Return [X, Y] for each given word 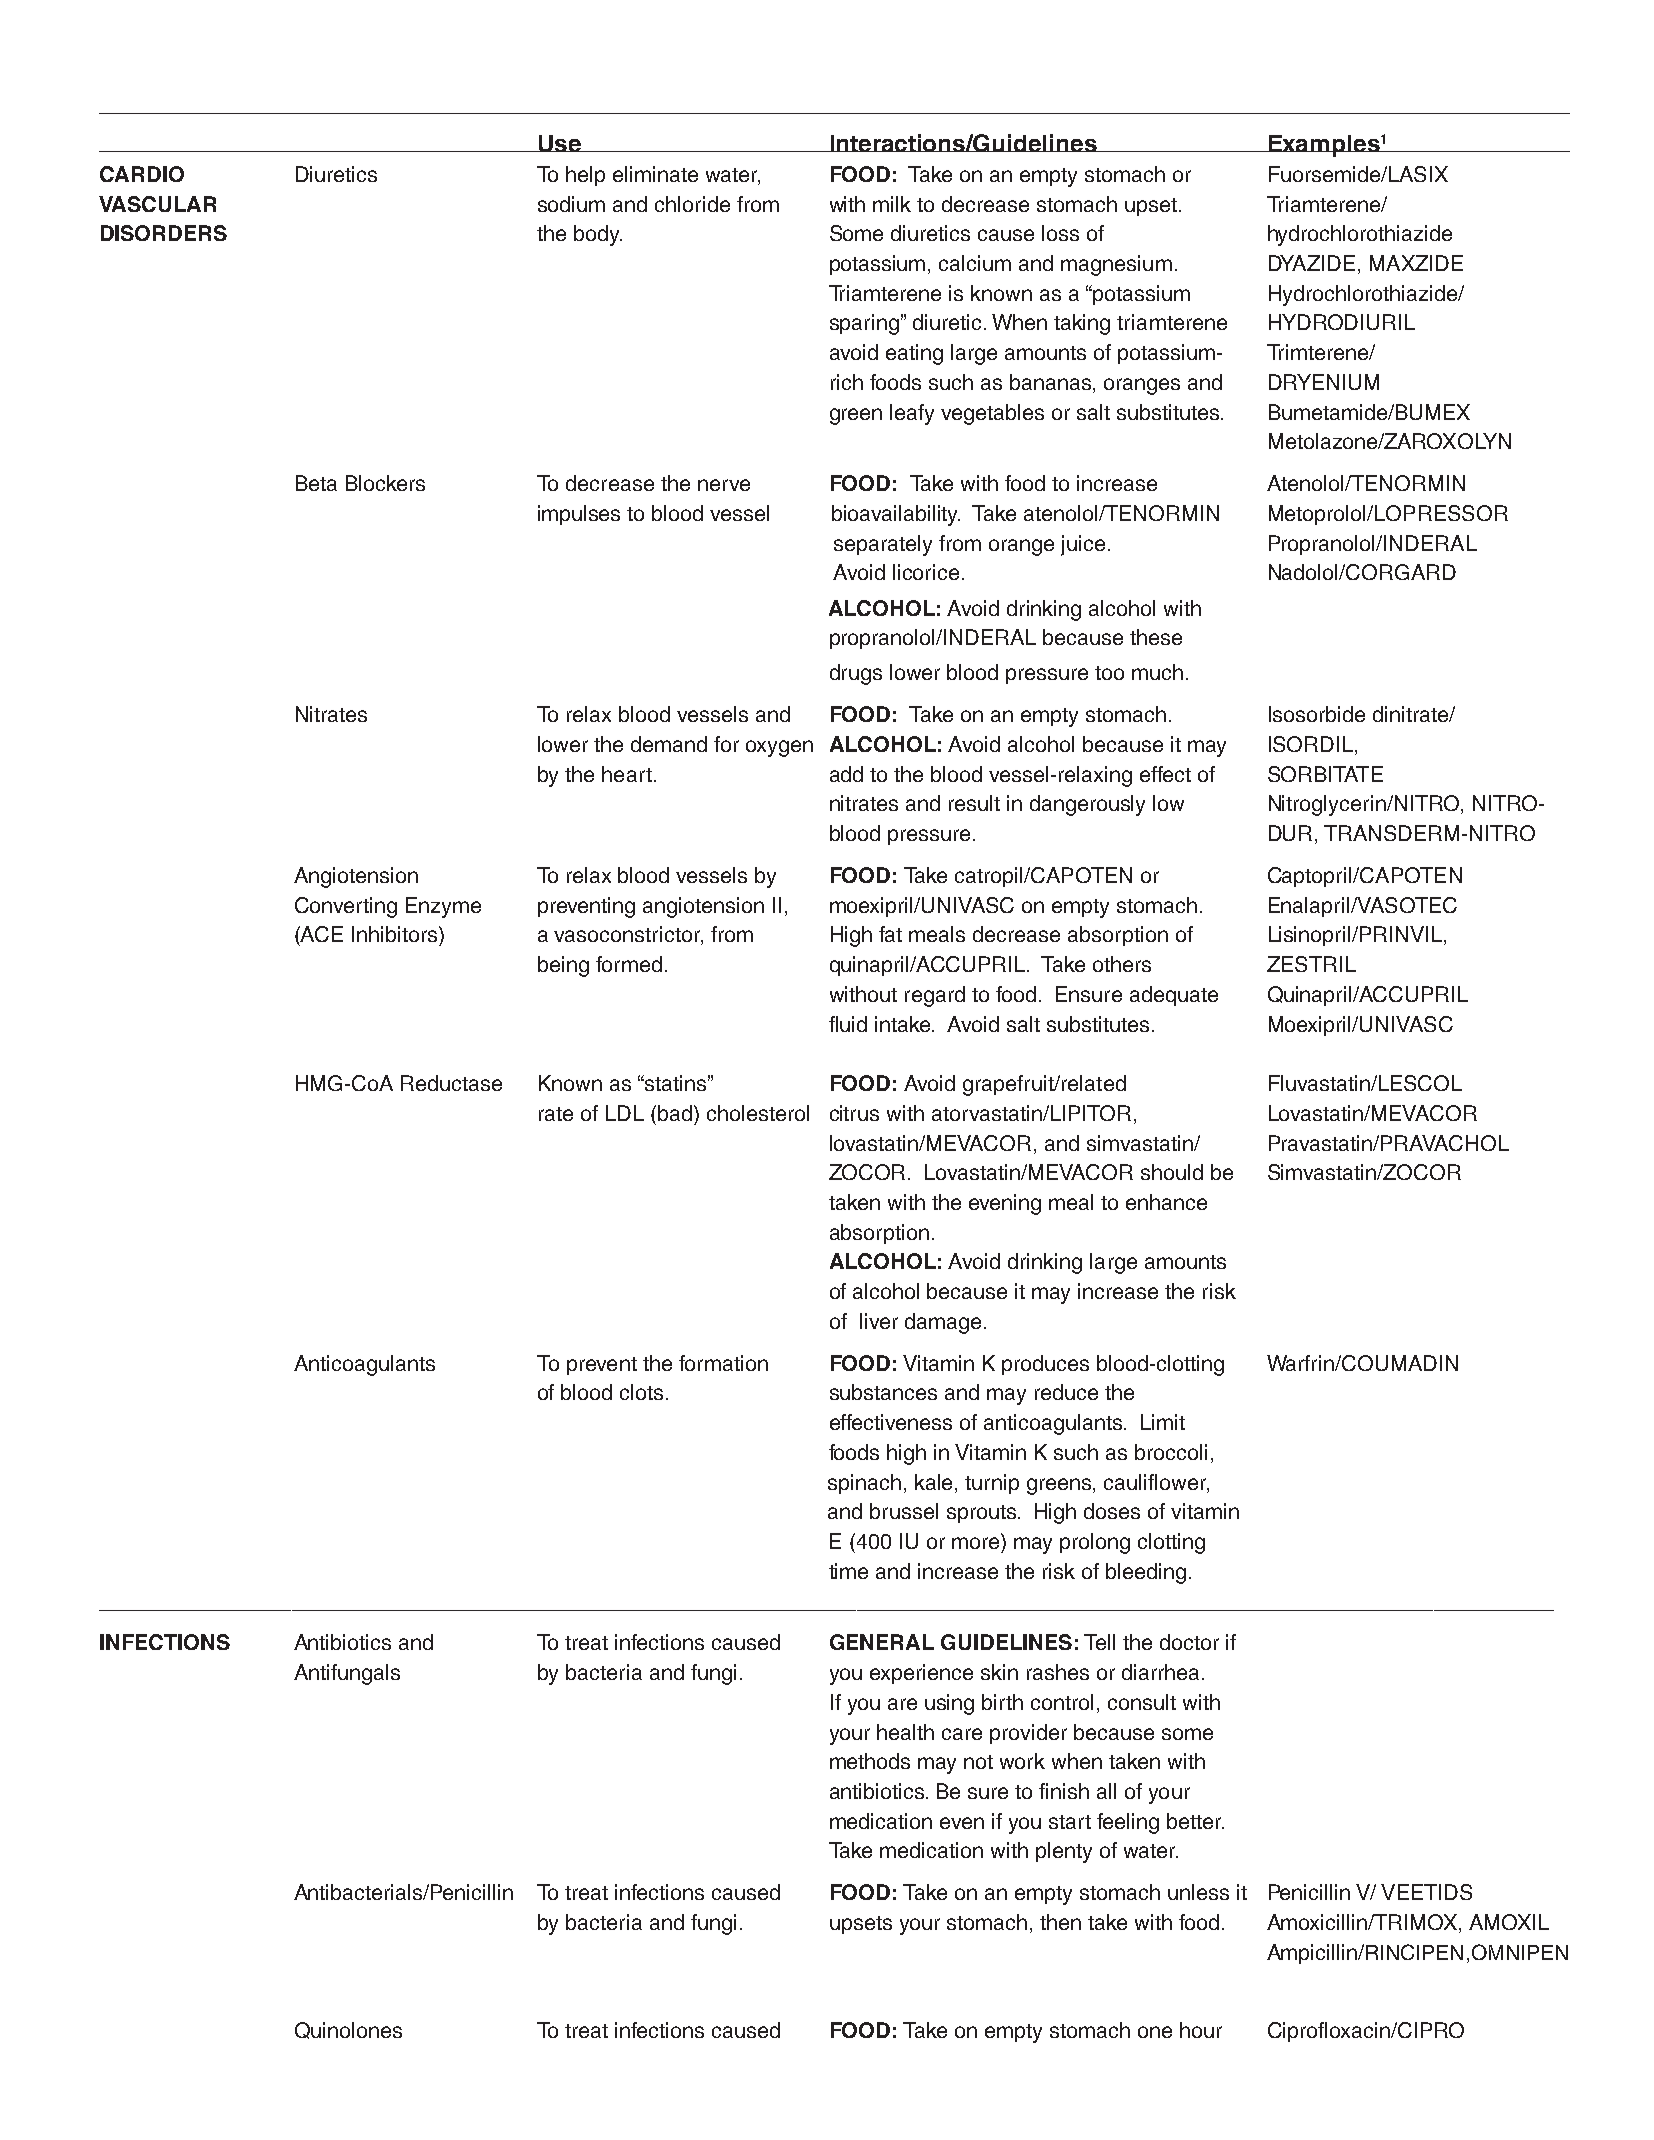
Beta [316, 483]
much [1157, 672]
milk [892, 204]
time [848, 1571]
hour [1201, 2030]
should [1172, 1172]
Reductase [451, 1083]
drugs [856, 674]
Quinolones [348, 2030]
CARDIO [142, 174]
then [1060, 1922]
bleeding [1146, 1573]
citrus [854, 1113]
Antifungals [347, 1674]
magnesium [1116, 265]
